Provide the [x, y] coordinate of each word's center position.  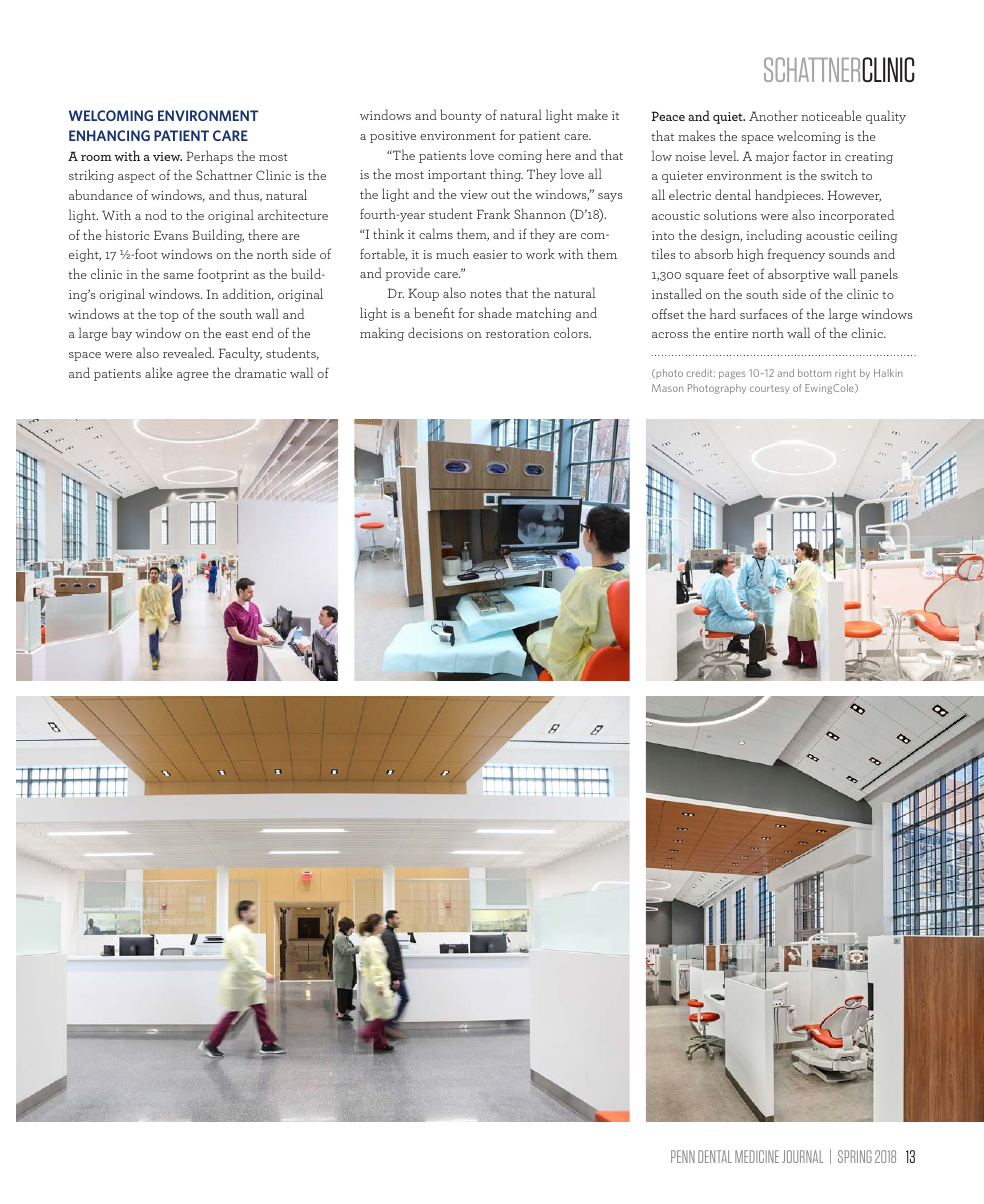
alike [159, 372]
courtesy [769, 389]
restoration [518, 333]
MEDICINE [757, 1156]
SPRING [855, 1156]
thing [506, 175]
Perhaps [209, 157]
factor [810, 155]
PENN [683, 1156]
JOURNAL [802, 1156]
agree [193, 376]
